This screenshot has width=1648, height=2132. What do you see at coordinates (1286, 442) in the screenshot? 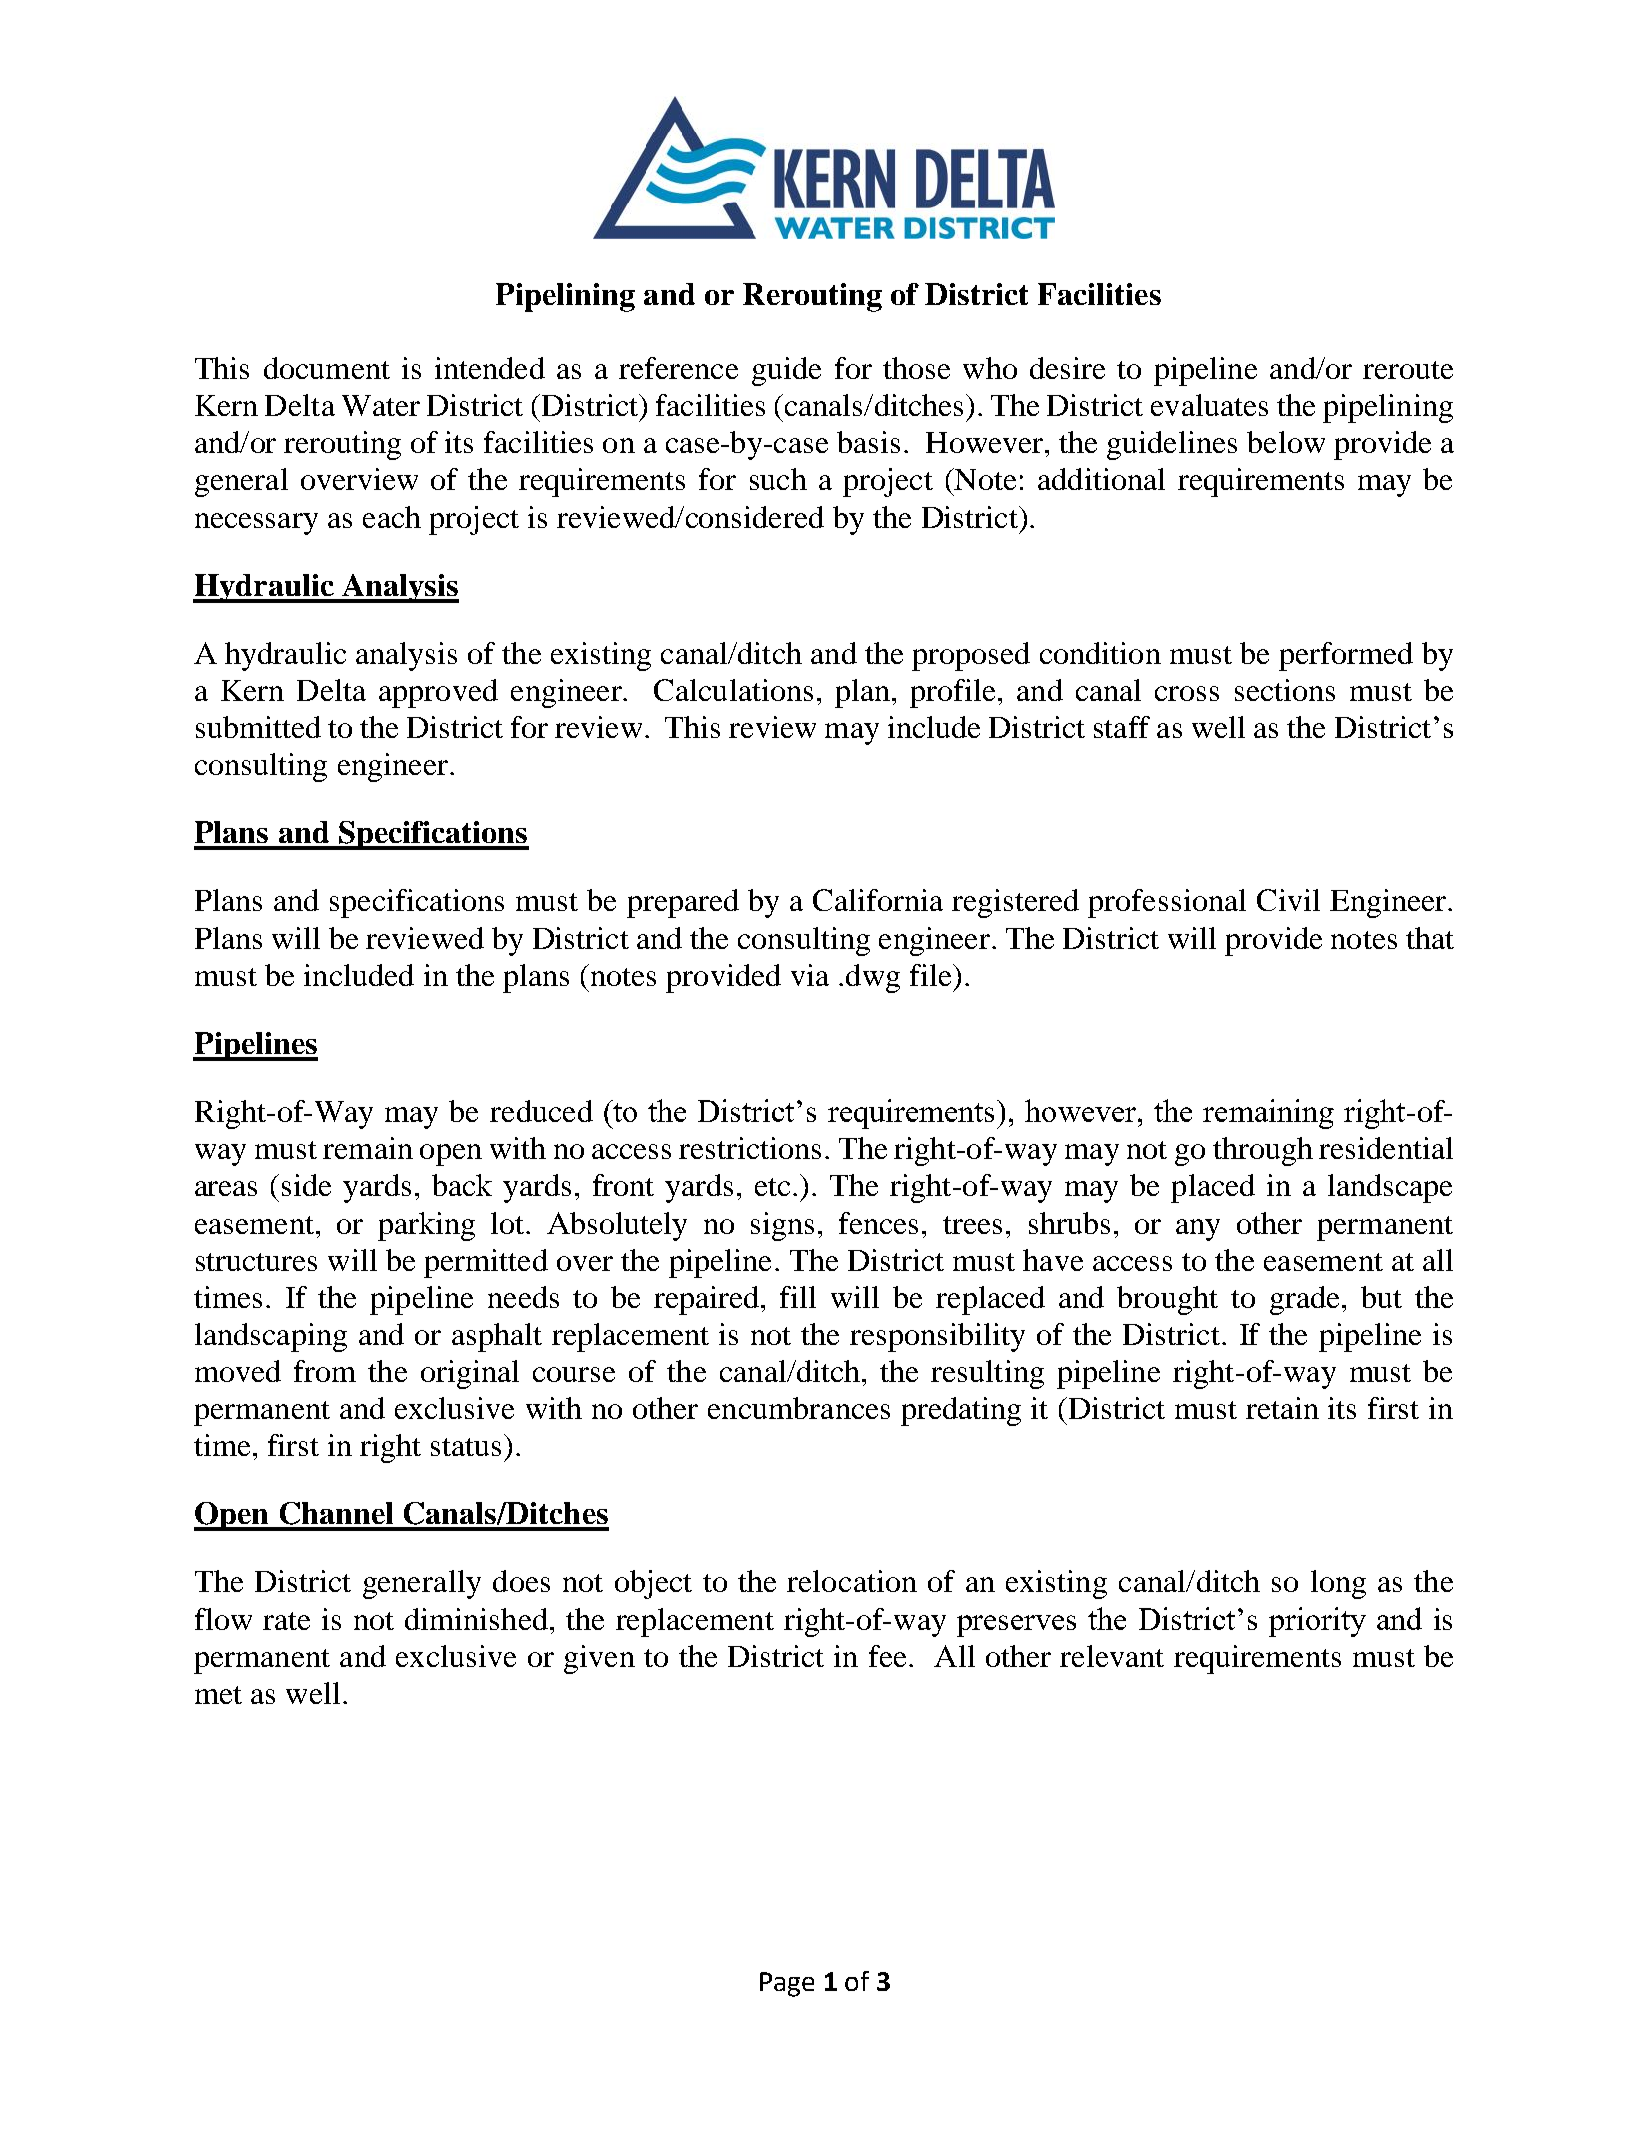
I see `below` at bounding box center [1286, 442].
